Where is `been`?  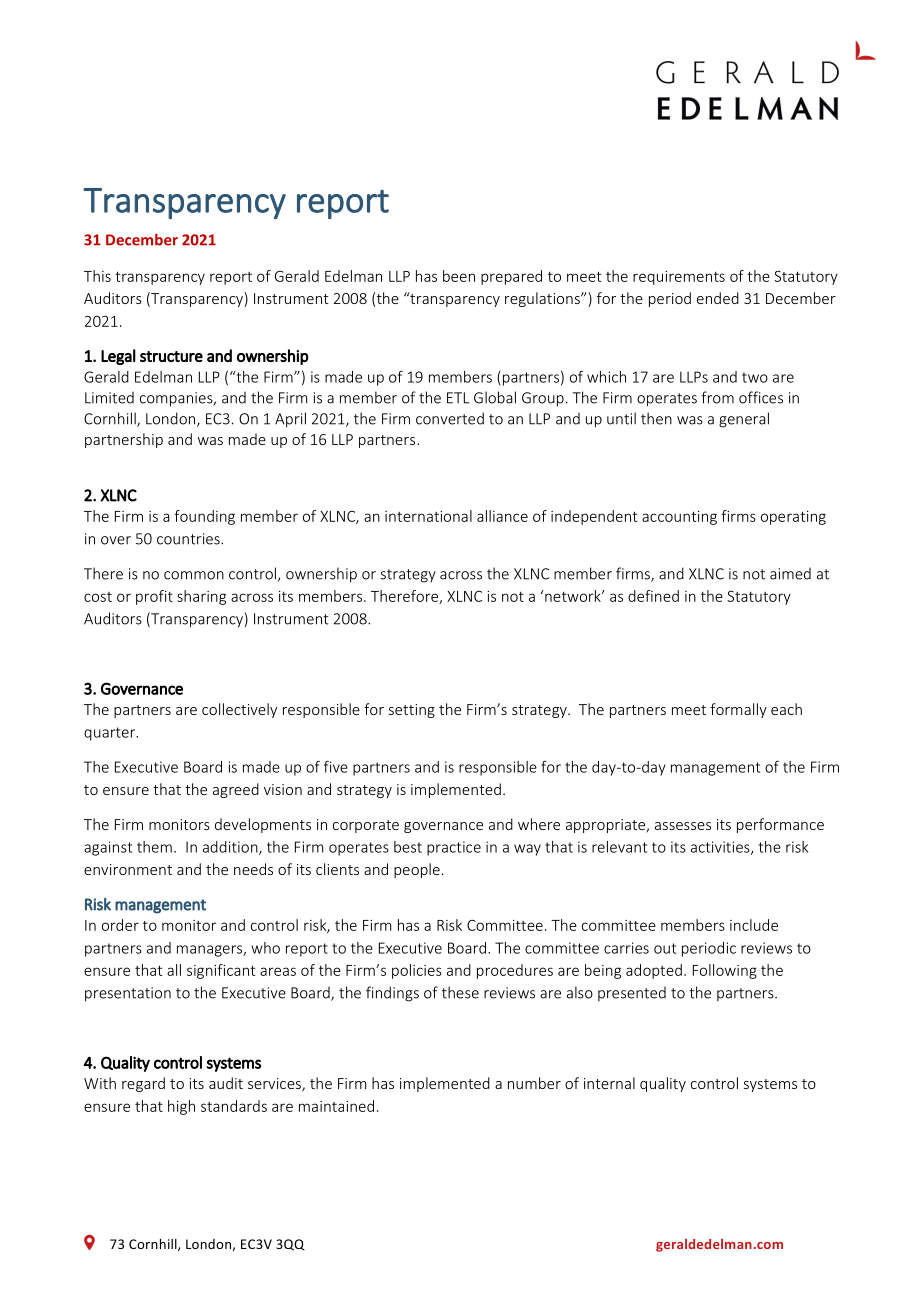 been is located at coordinates (459, 276).
